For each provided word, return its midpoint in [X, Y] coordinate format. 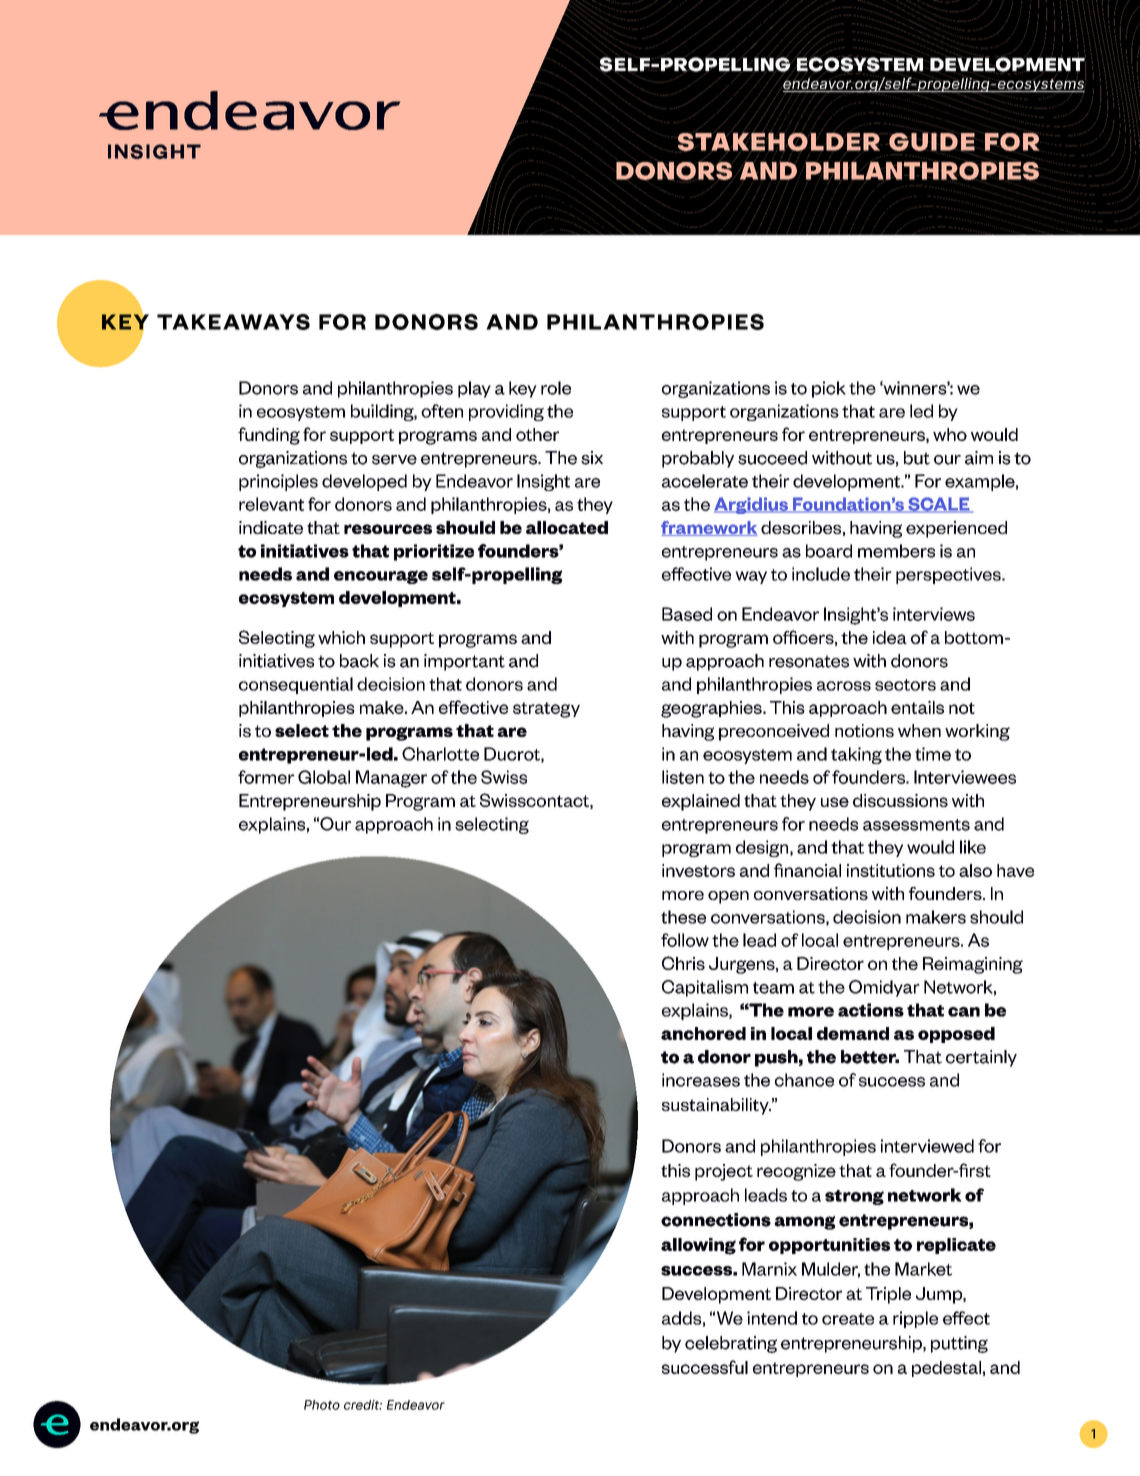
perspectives [949, 575]
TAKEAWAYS [233, 322]
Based [687, 614]
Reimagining [973, 965]
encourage [381, 577]
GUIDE [932, 141]
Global [324, 777]
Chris [683, 963]
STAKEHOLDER [778, 141]
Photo [322, 1405]
